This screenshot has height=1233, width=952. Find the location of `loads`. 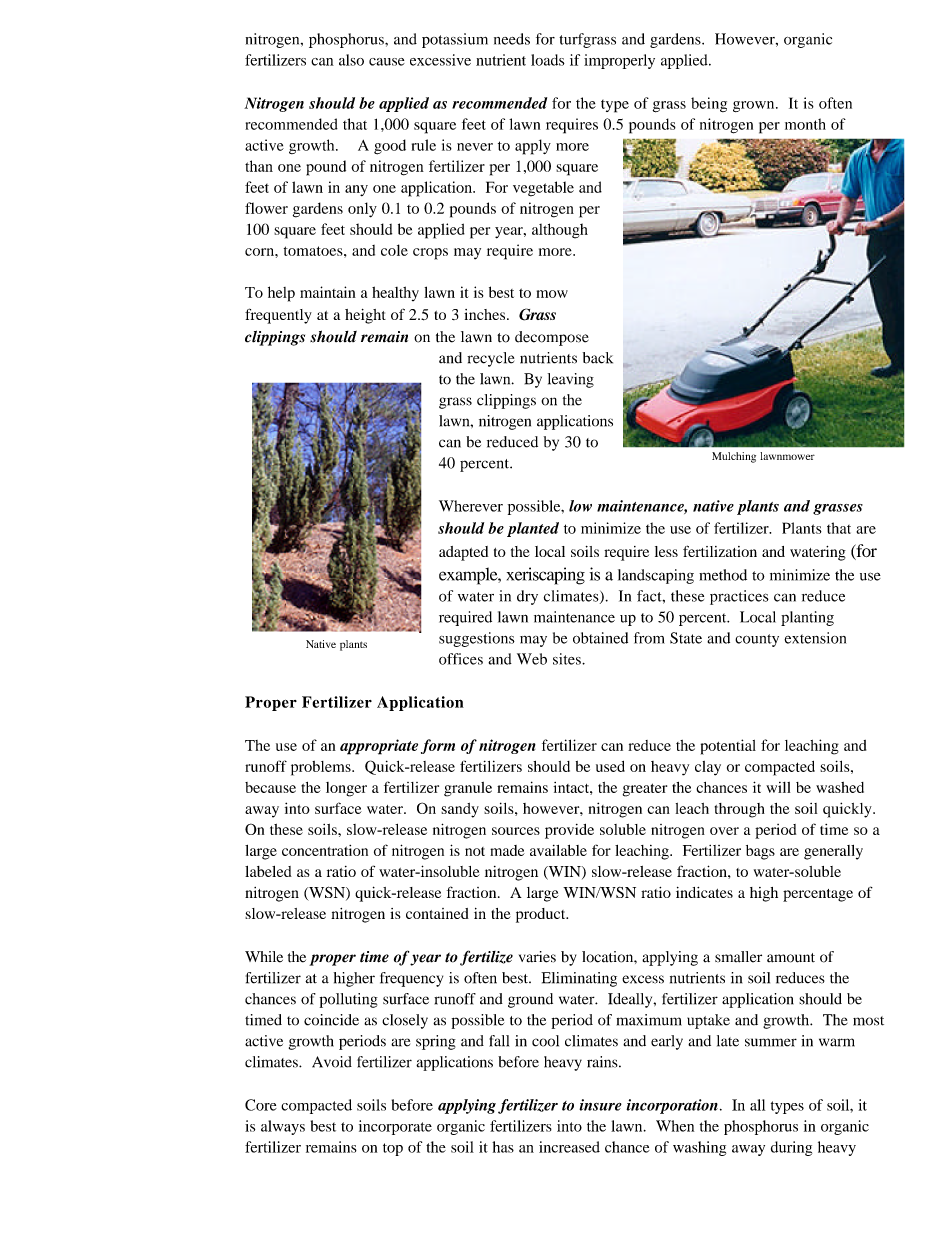

loads is located at coordinates (548, 60).
